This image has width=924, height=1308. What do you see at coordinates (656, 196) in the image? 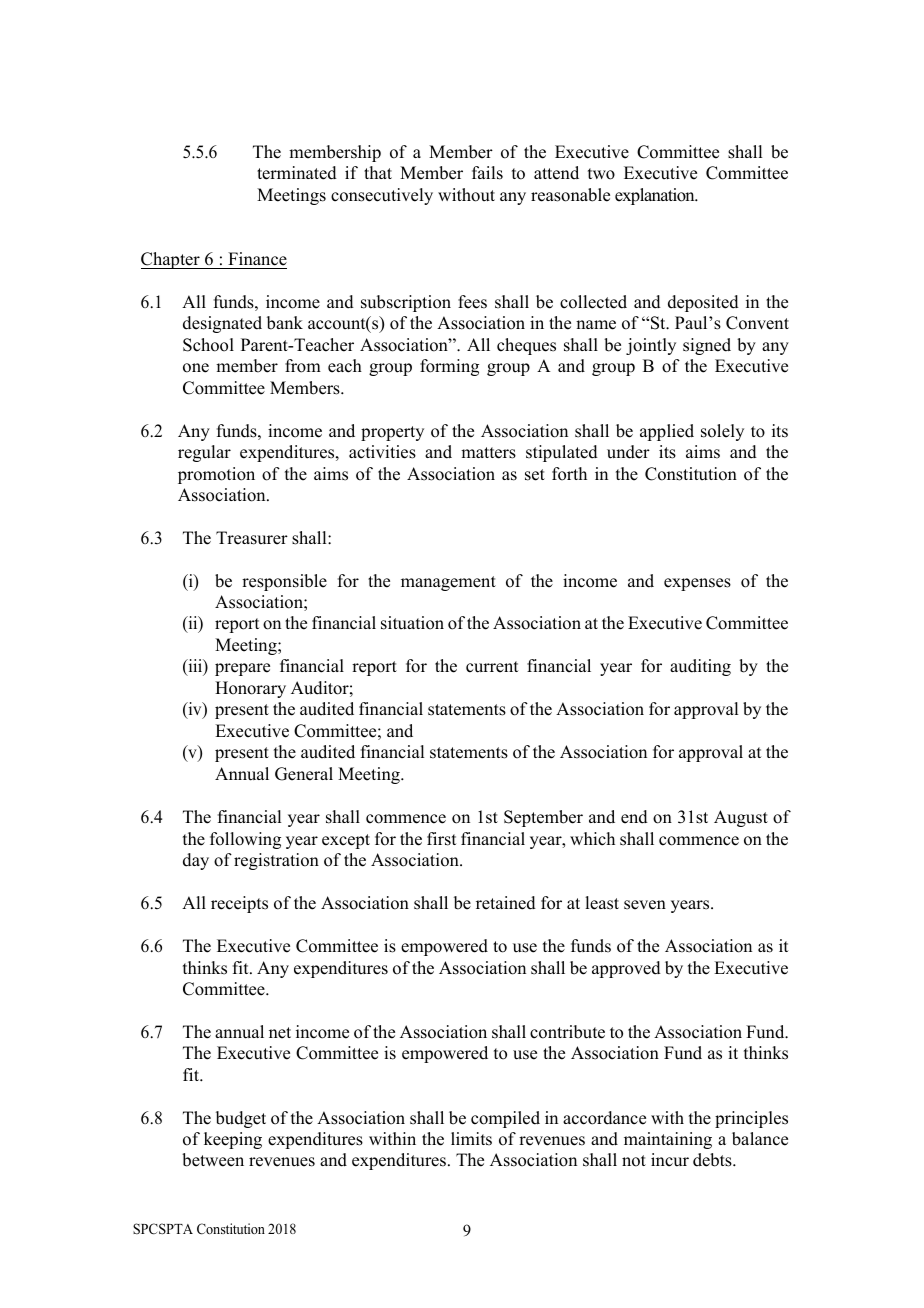
I see `explanation` at bounding box center [656, 196].
